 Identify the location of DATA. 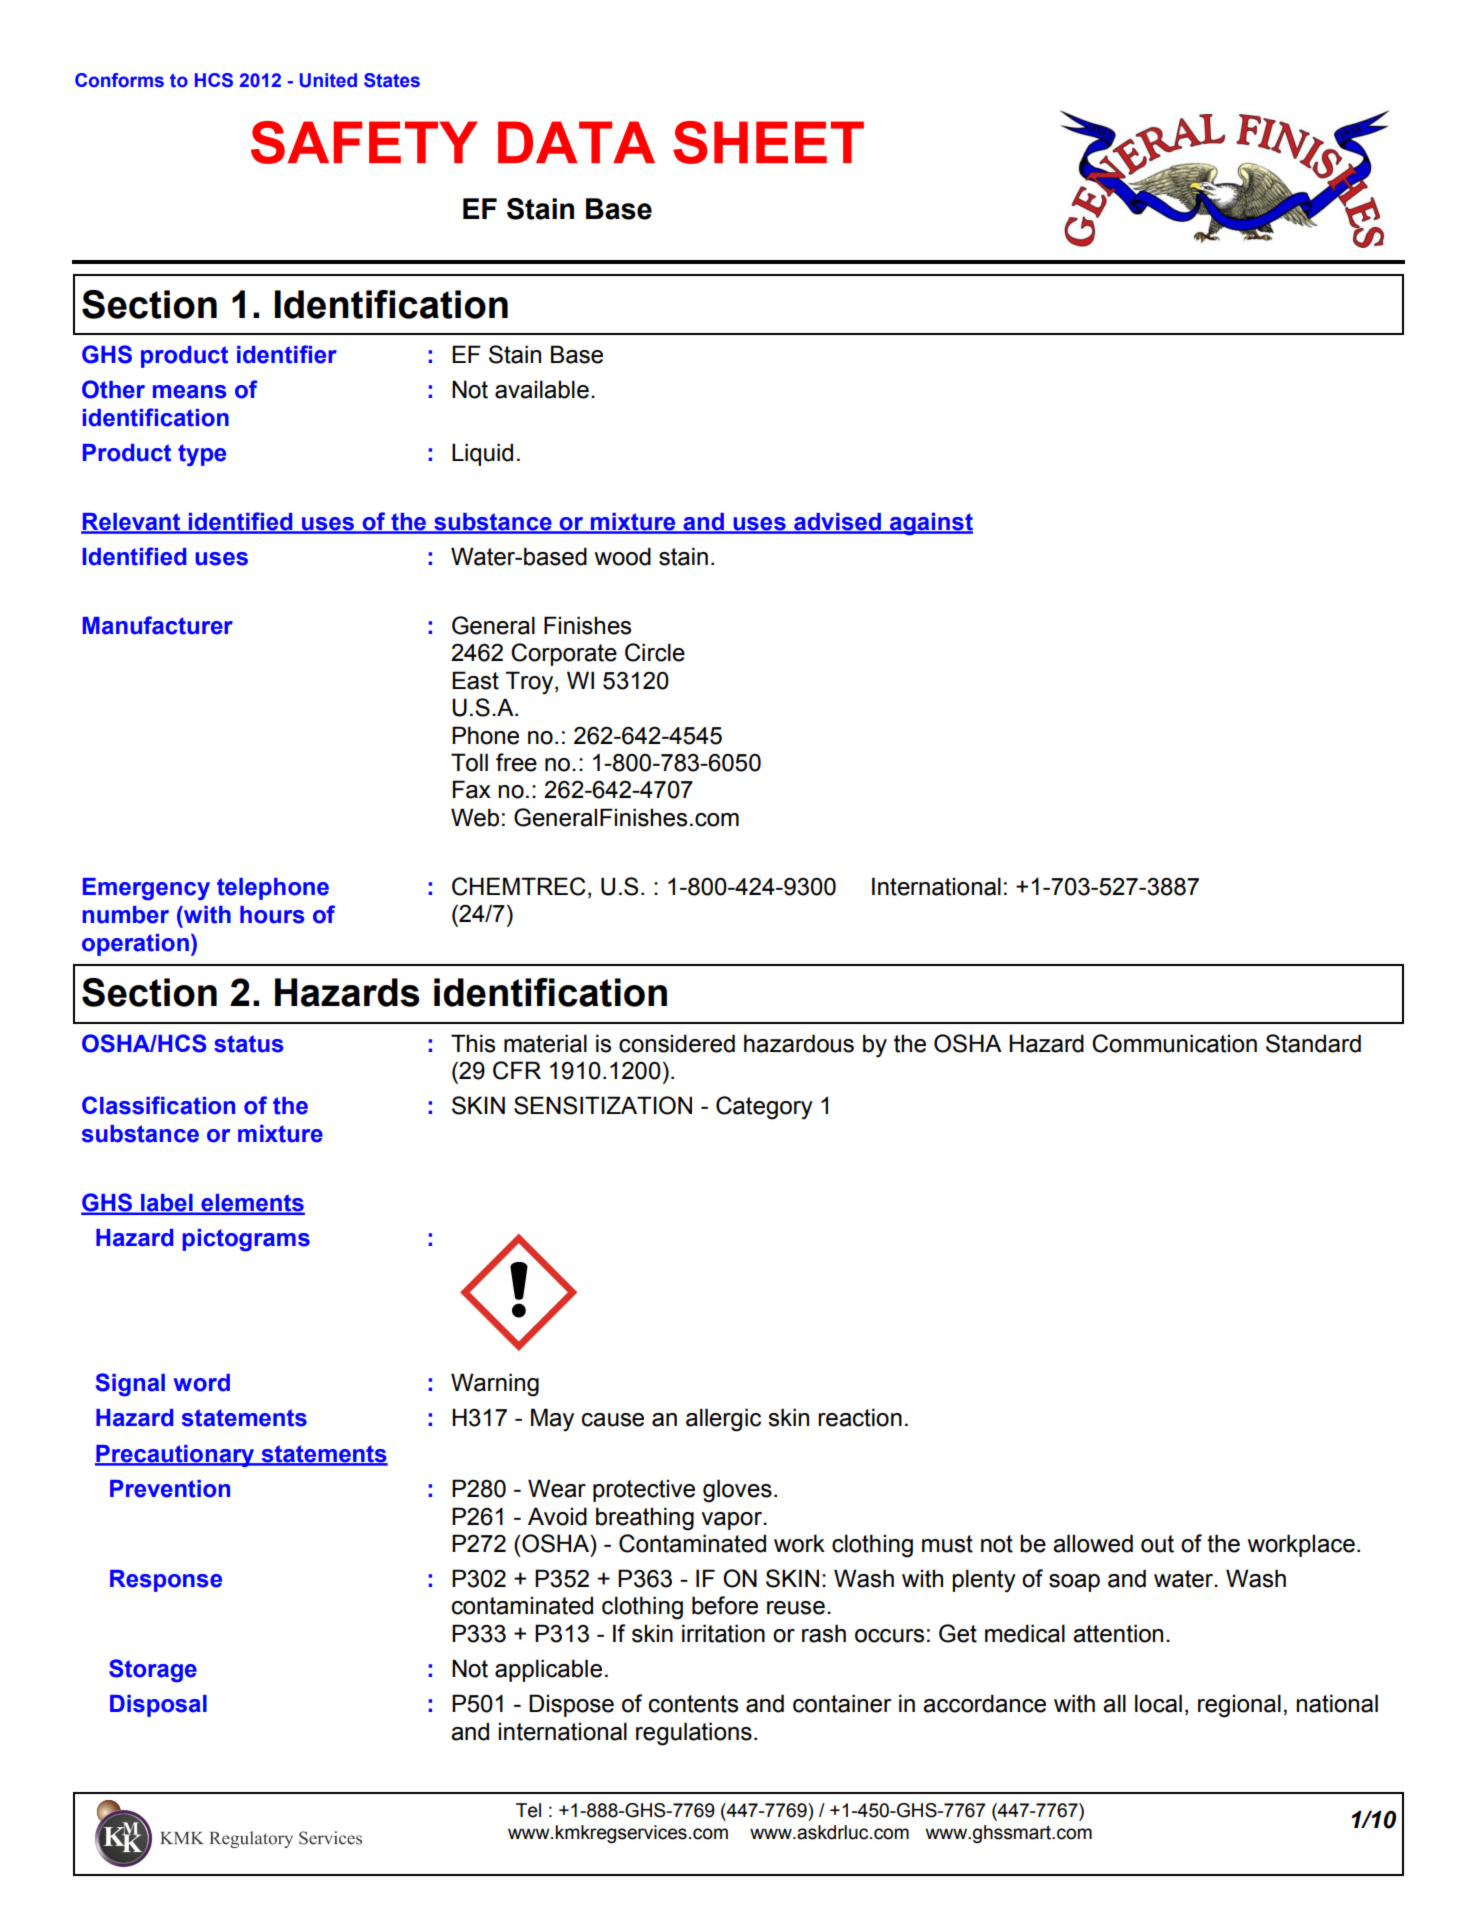
(576, 142).
